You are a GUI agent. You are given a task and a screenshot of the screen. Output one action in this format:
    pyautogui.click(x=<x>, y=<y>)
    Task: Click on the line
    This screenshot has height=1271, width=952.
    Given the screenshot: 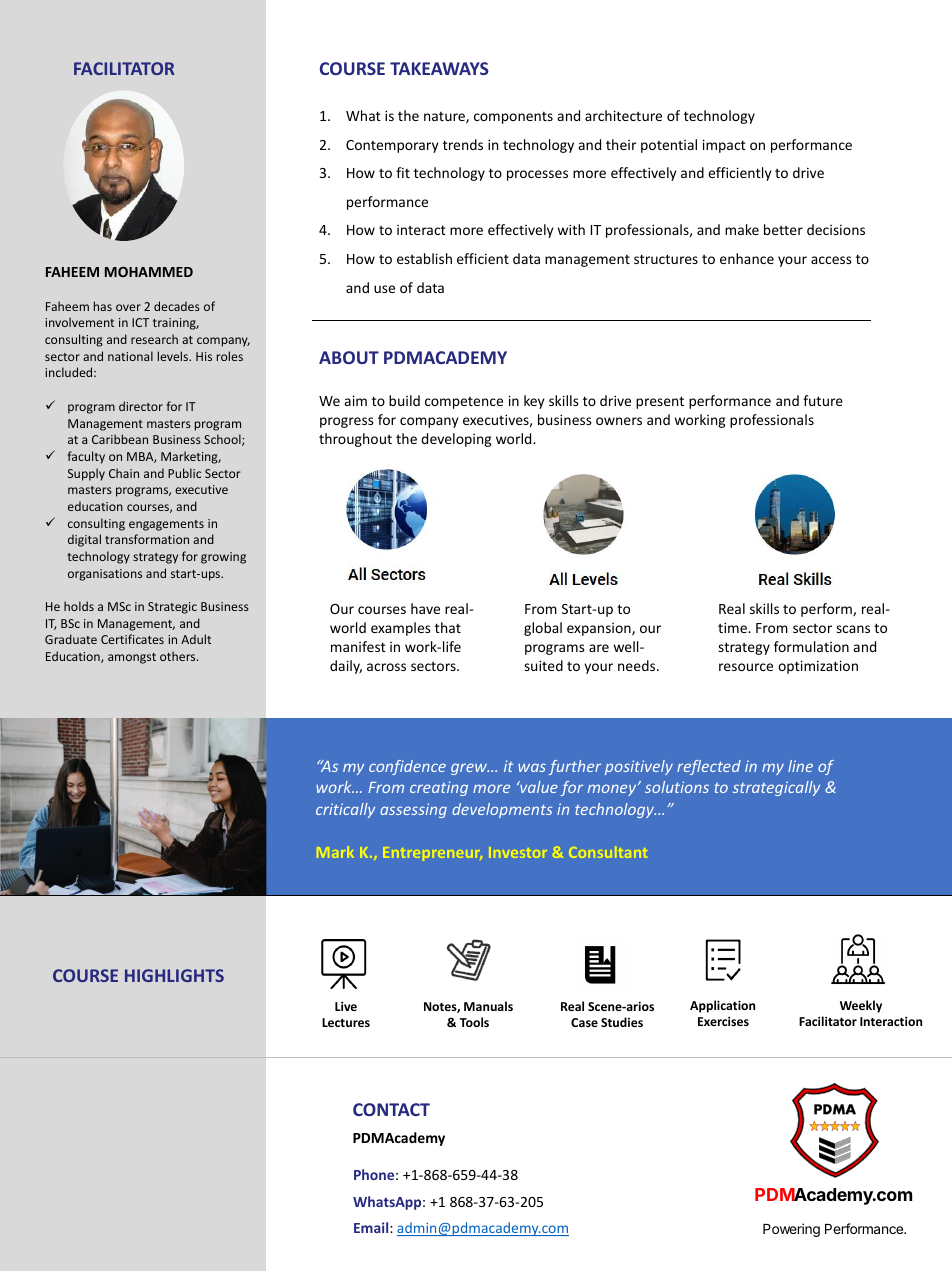 What is the action you would take?
    pyautogui.click(x=800, y=766)
